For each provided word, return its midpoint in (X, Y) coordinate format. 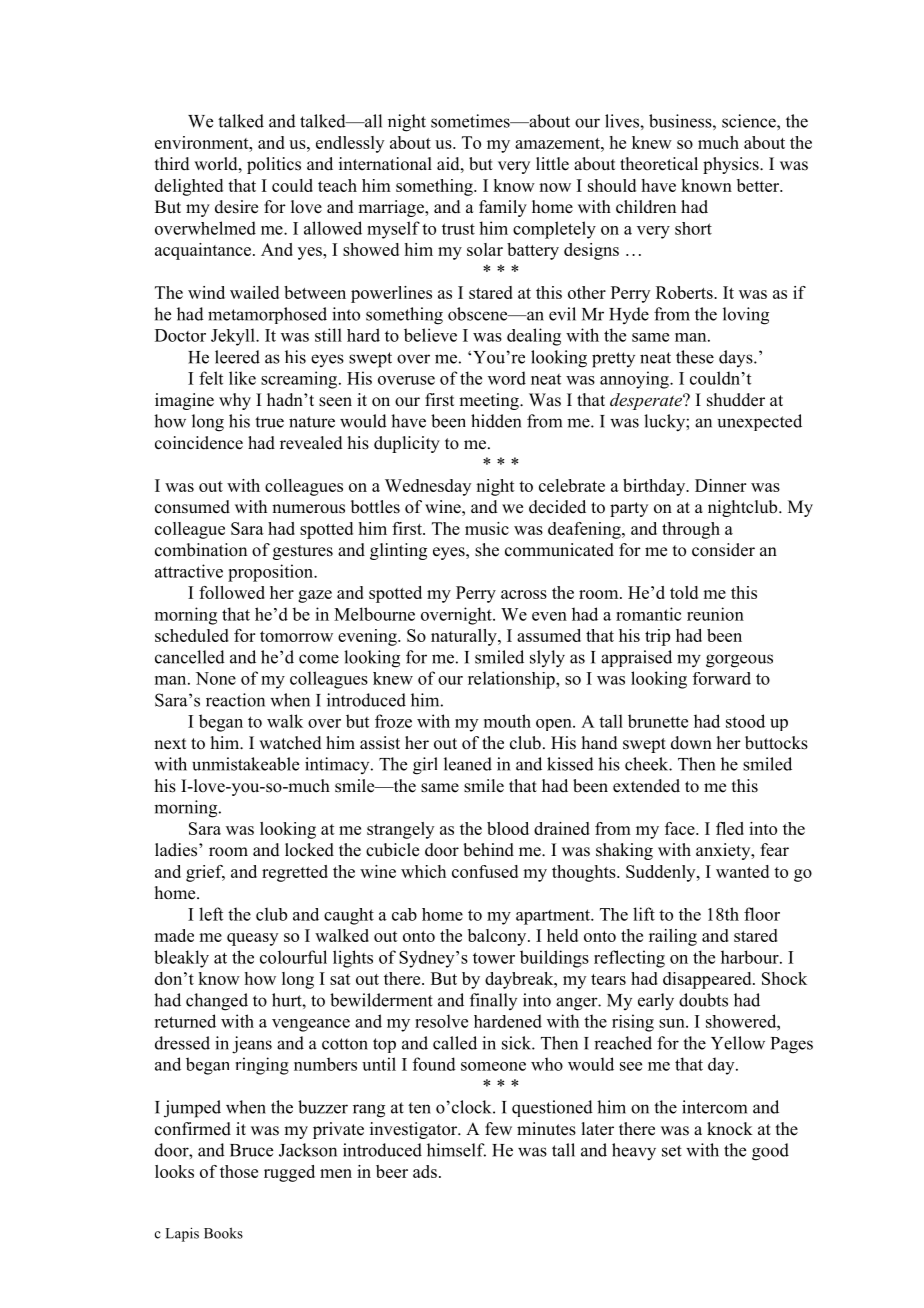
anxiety (724, 851)
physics (732, 165)
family (503, 208)
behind (488, 850)
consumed (192, 507)
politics (274, 165)
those (239, 1171)
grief (205, 873)
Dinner (720, 485)
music (487, 528)
